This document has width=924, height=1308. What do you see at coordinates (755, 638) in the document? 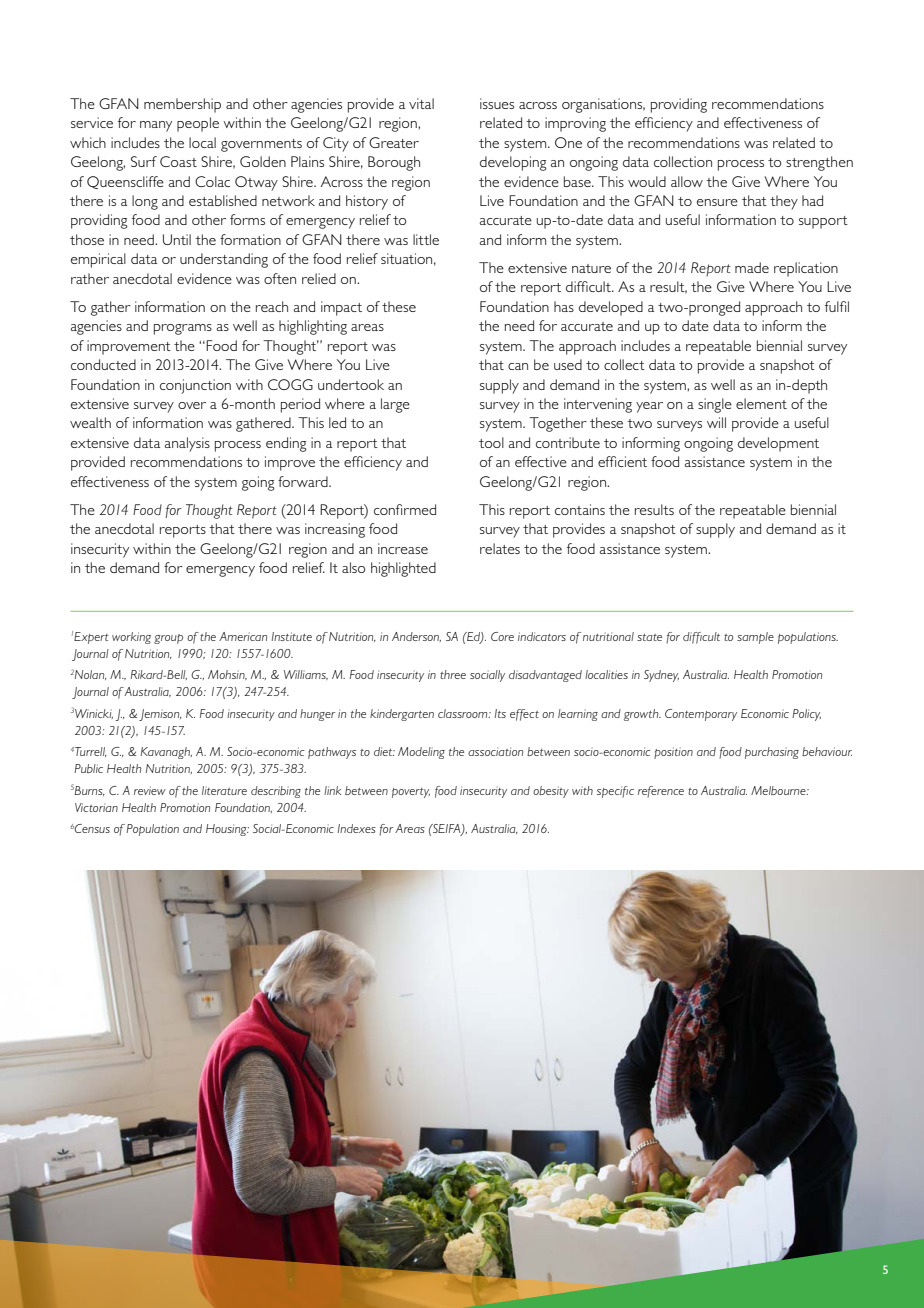
I see `sample` at bounding box center [755, 638].
